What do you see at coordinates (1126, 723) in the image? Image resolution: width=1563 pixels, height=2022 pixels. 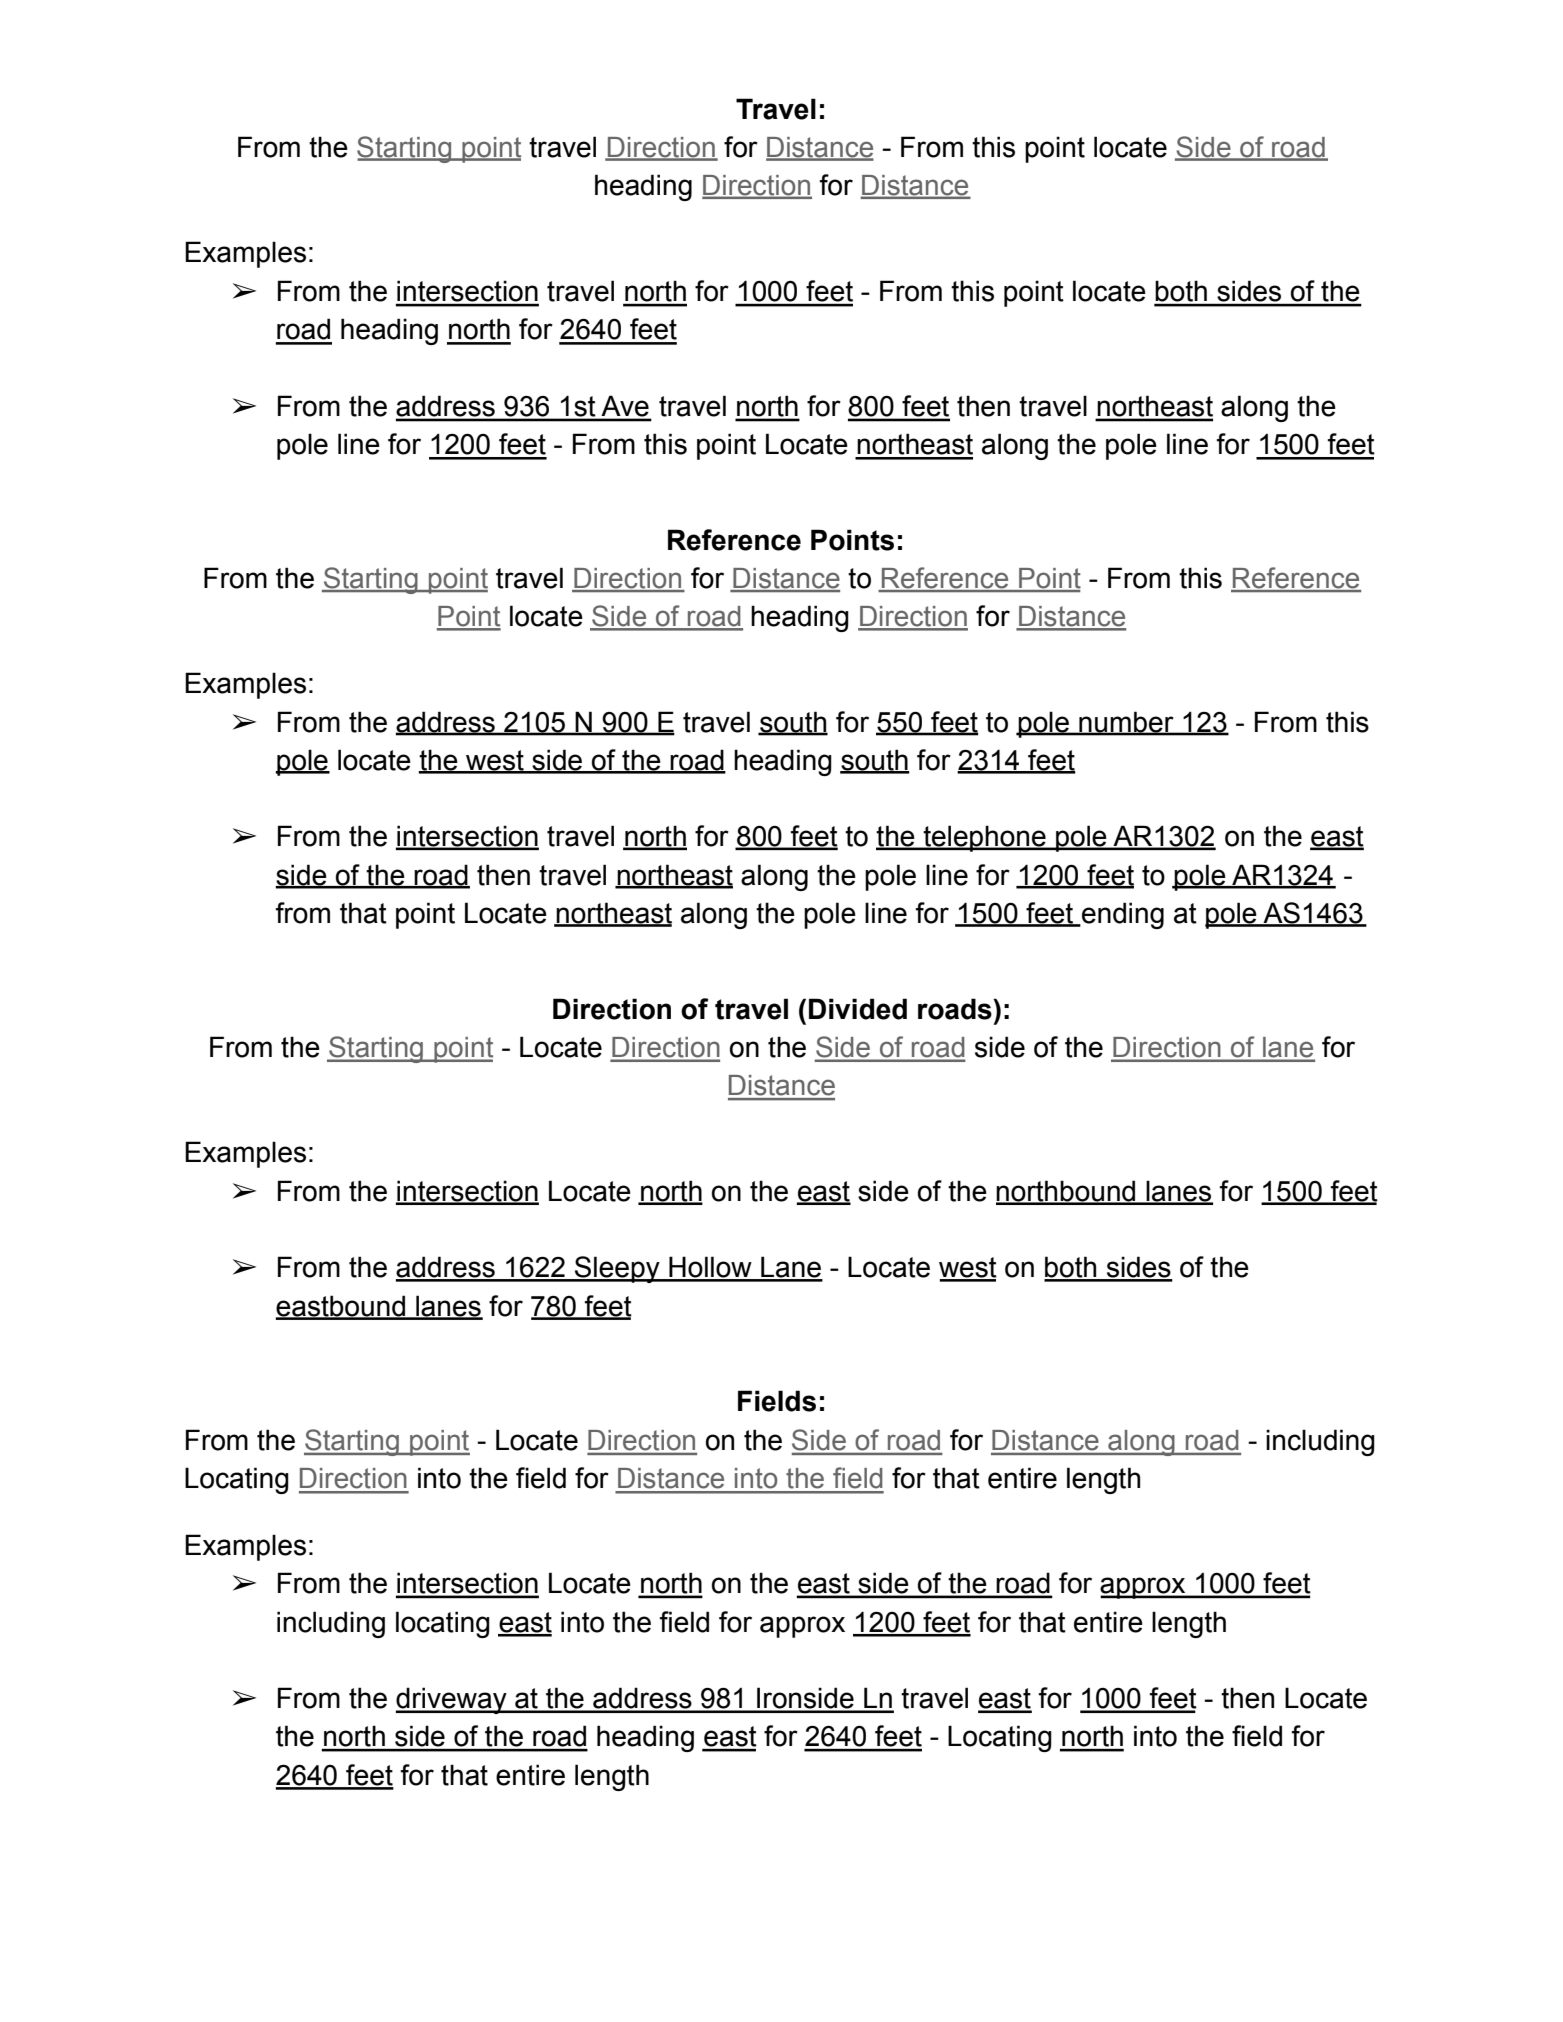 I see `number` at bounding box center [1126, 723].
